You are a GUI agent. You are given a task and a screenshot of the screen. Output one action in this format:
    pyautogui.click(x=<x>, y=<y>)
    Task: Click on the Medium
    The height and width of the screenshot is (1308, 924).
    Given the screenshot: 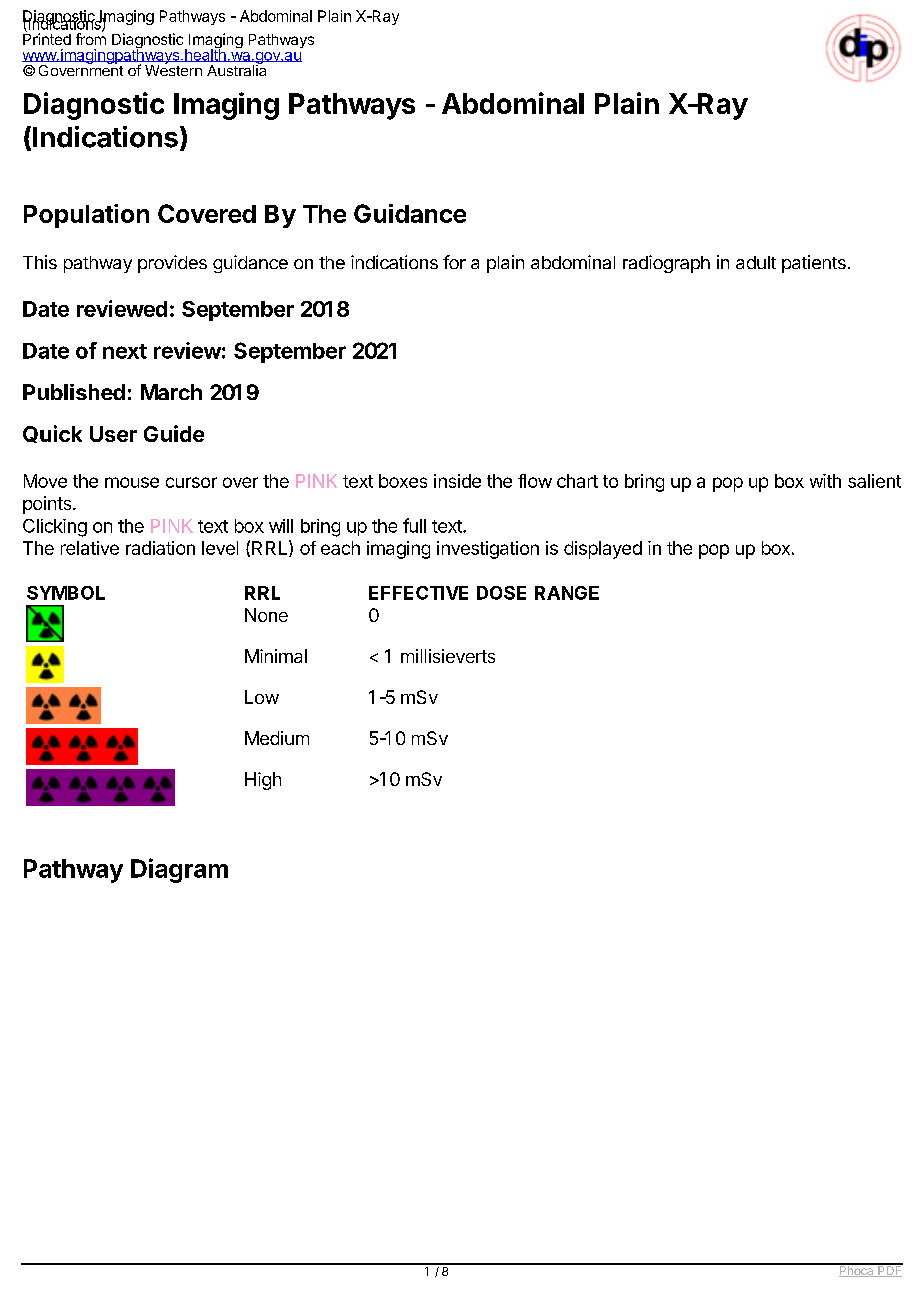 What is the action you would take?
    pyautogui.click(x=277, y=738)
